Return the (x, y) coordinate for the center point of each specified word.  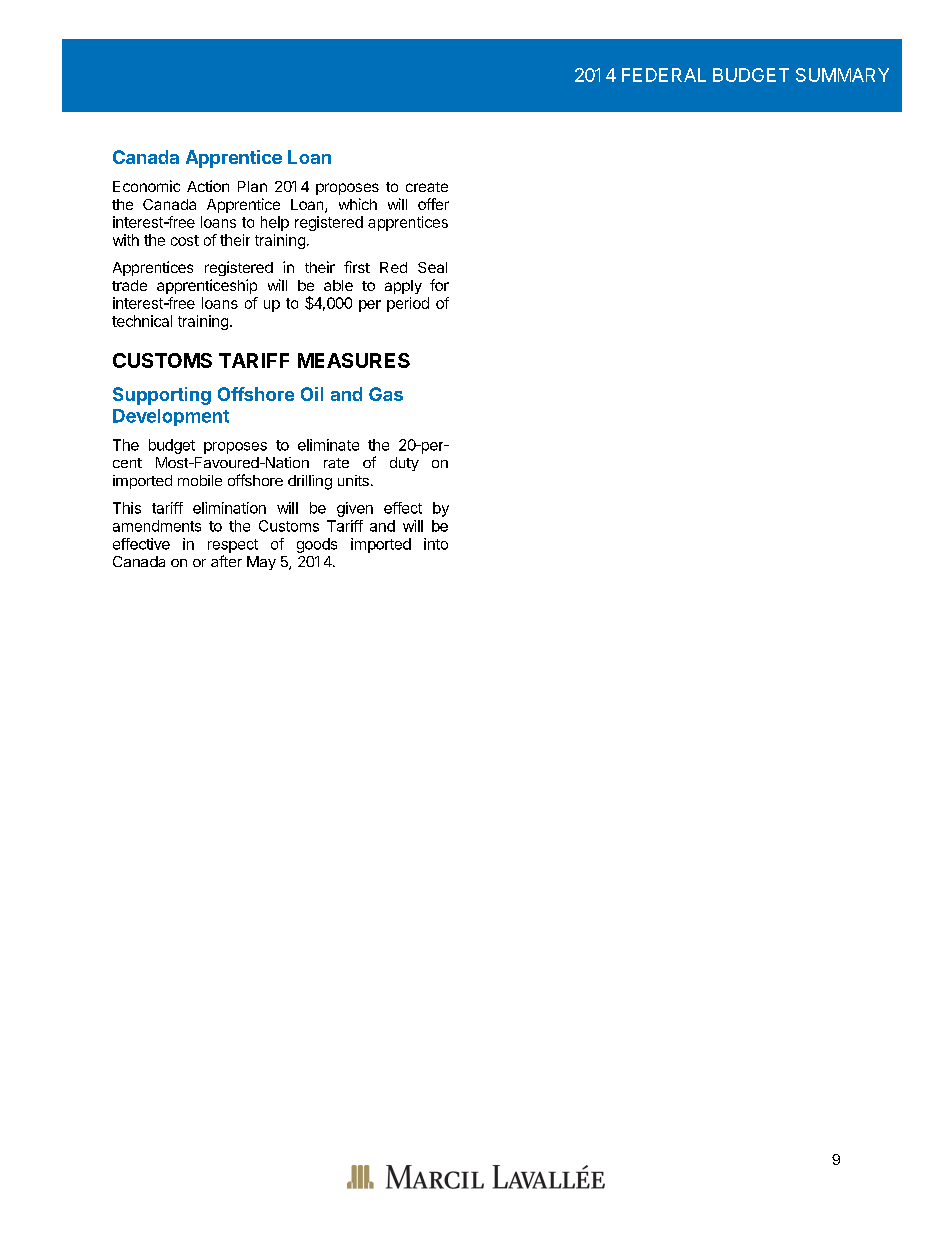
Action (208, 186)
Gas (386, 394)
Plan (252, 186)
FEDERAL (664, 75)
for (439, 285)
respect (233, 546)
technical (142, 321)
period (408, 304)
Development (171, 417)
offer (433, 204)
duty (404, 464)
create (427, 187)
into (436, 544)
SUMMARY (842, 75)
